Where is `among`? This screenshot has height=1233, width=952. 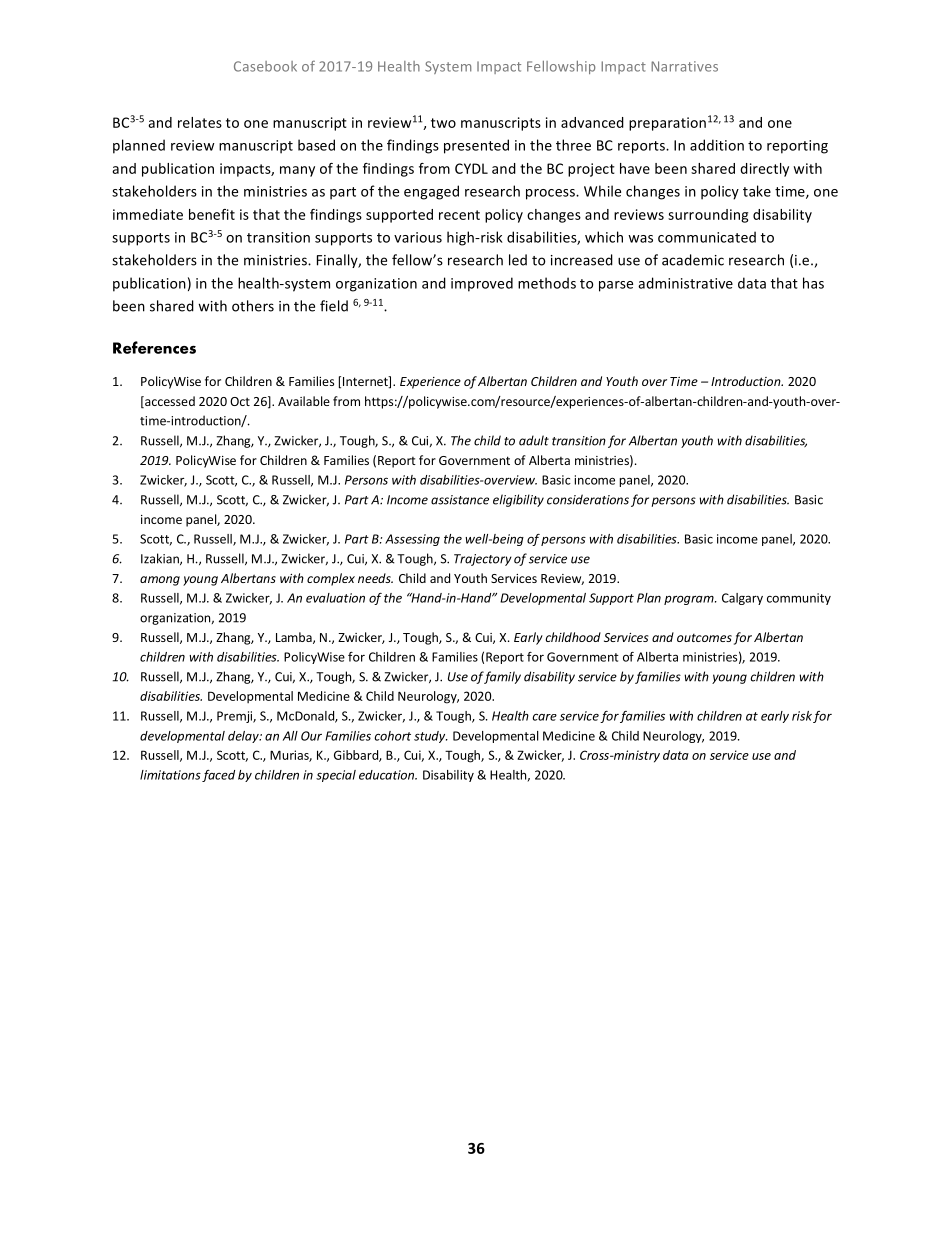 among is located at coordinates (160, 581).
